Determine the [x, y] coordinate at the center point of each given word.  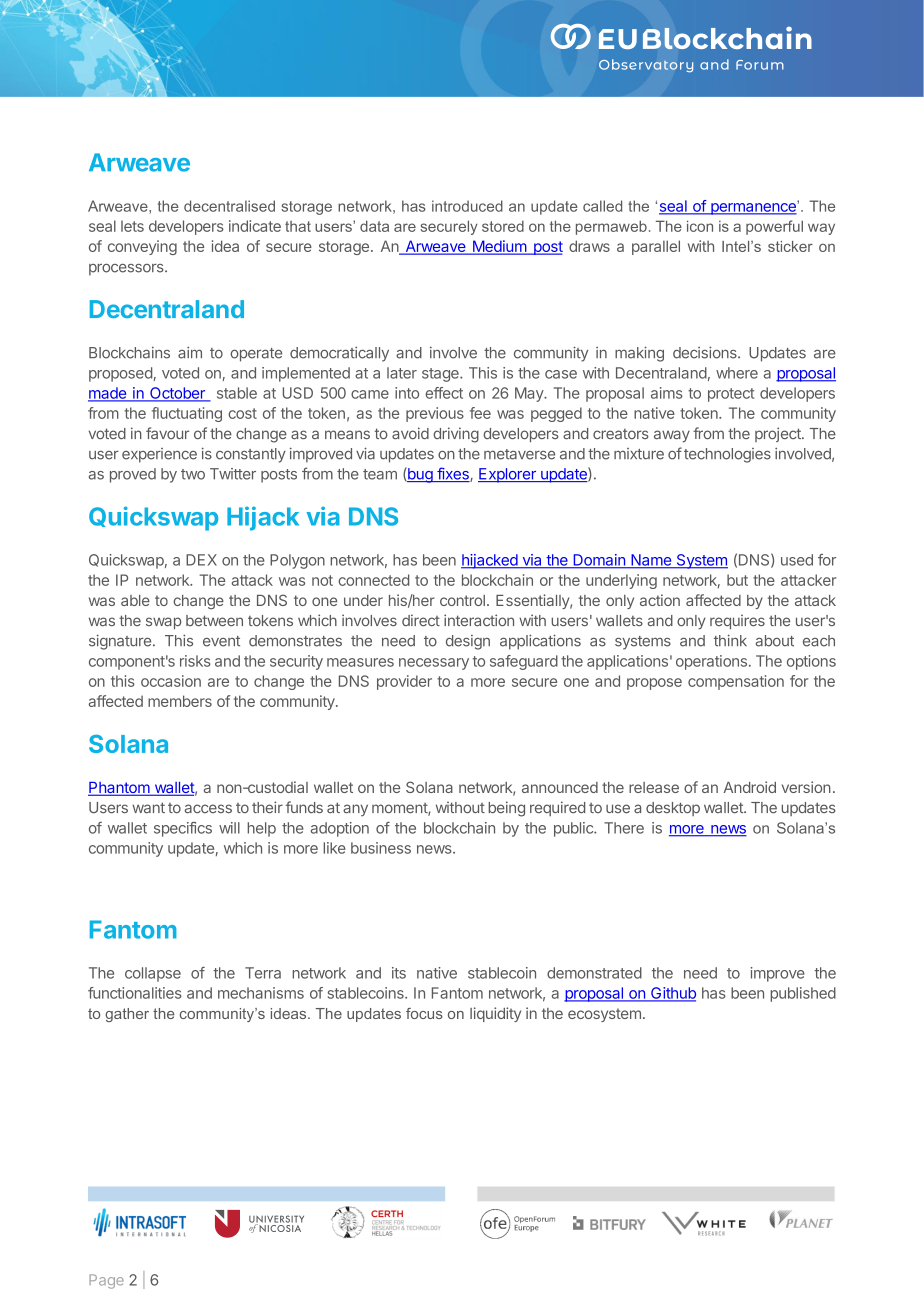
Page [106, 1281]
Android [749, 787]
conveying [142, 247]
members [180, 701]
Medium [499, 247]
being [506, 809]
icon [700, 226]
